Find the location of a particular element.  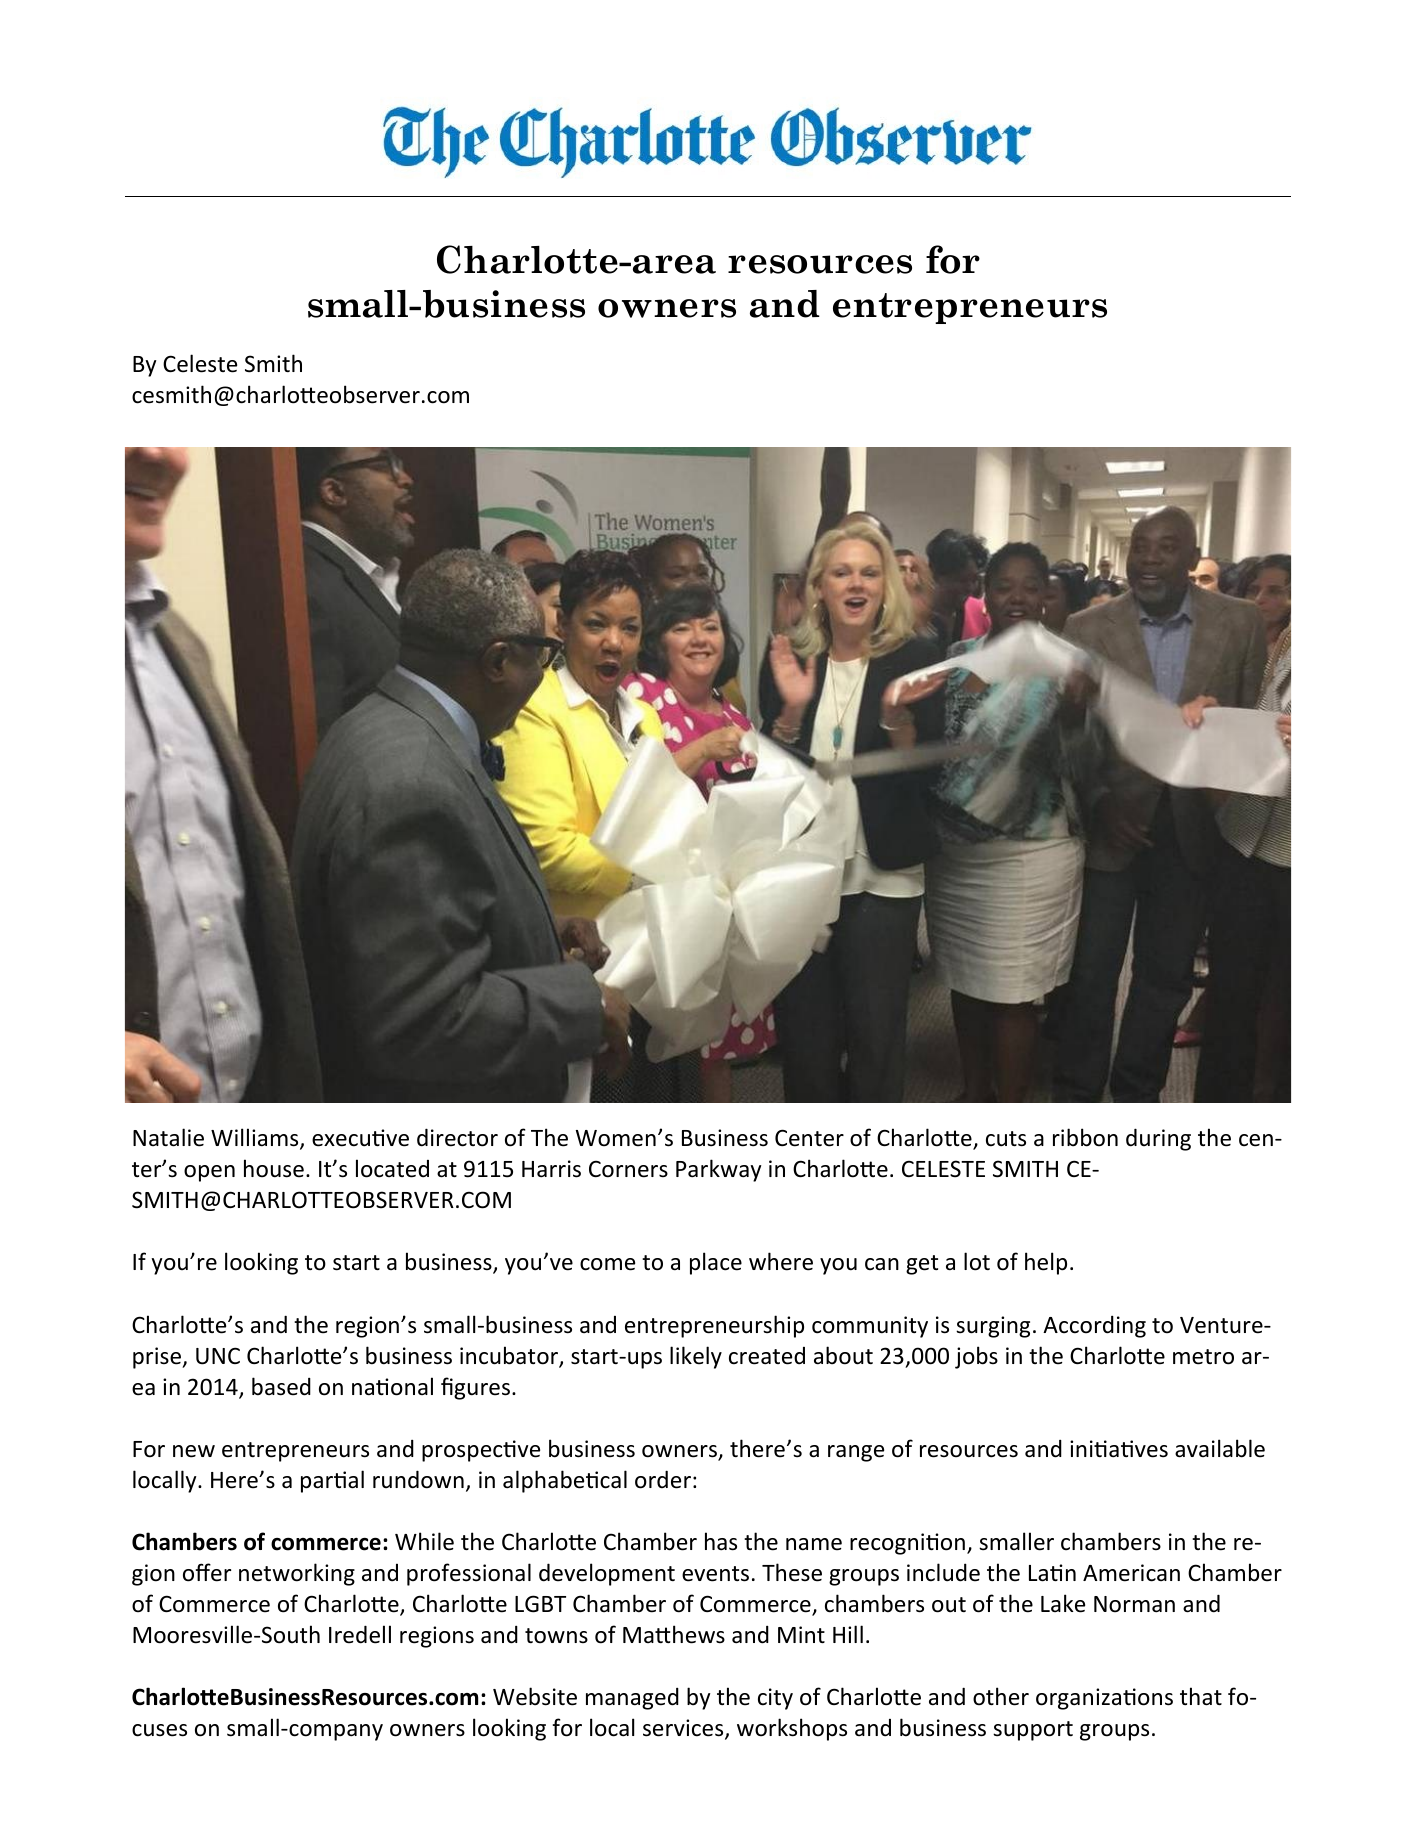

order is located at coordinates (663, 1479).
